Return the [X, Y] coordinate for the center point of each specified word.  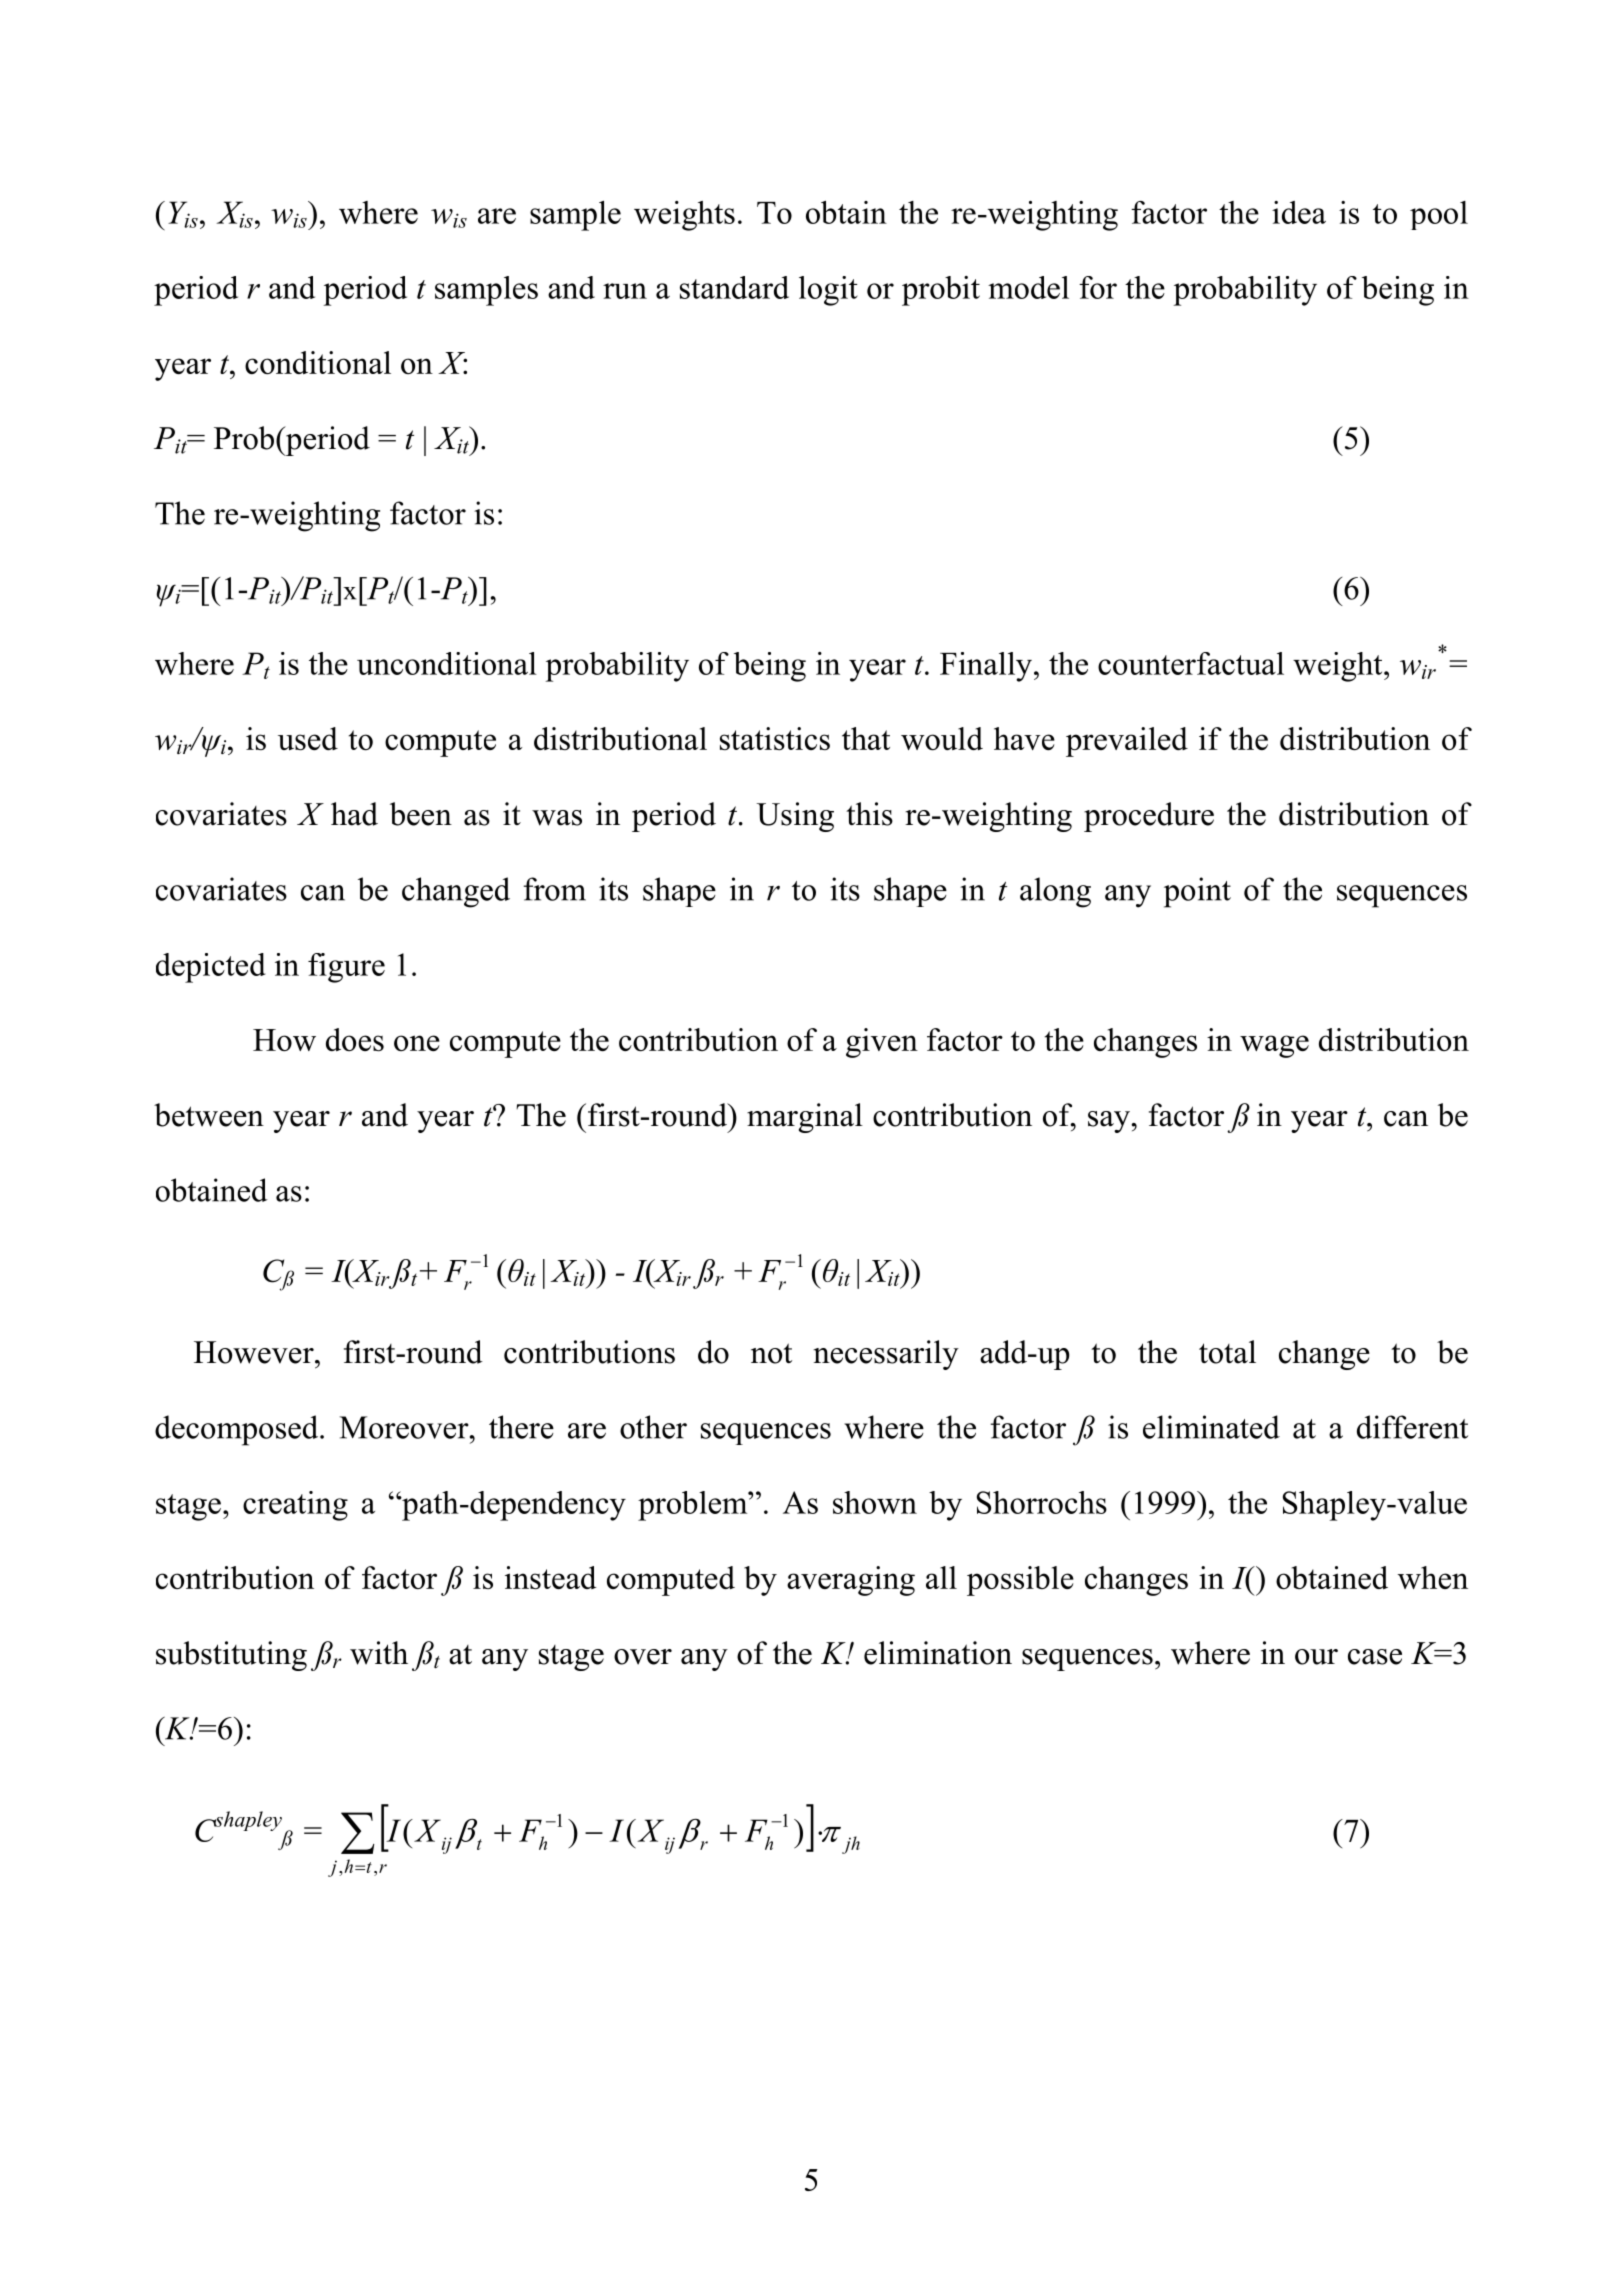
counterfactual [1191, 663]
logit [828, 291]
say [1110, 1122]
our [1316, 1657]
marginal [805, 1118]
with [379, 1653]
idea [1299, 212]
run [625, 291]
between [209, 1115]
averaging [851, 1581]
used [308, 738]
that [866, 738]
